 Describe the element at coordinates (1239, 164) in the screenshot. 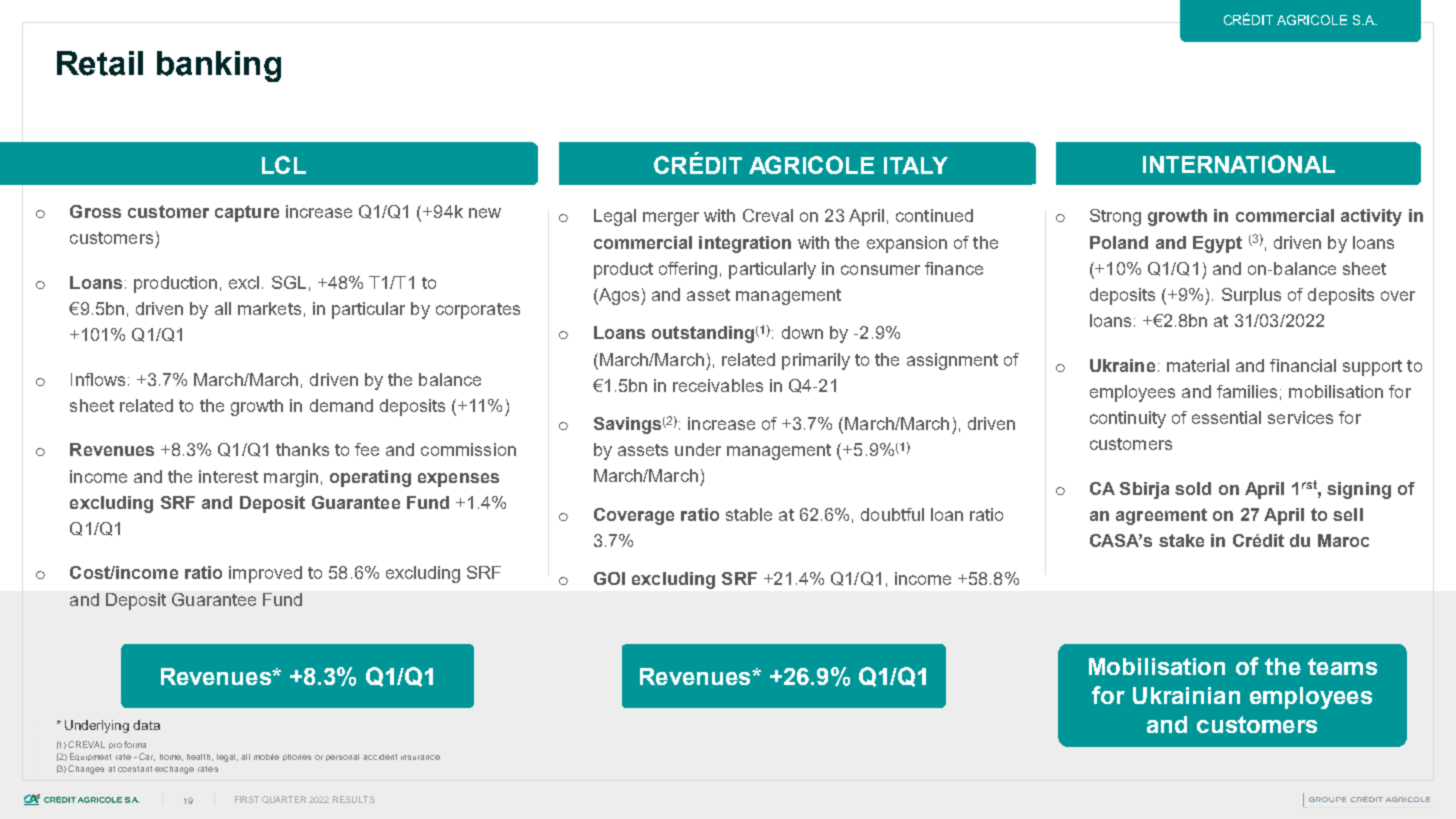

I see `INTERNATIONAL` at that location.
